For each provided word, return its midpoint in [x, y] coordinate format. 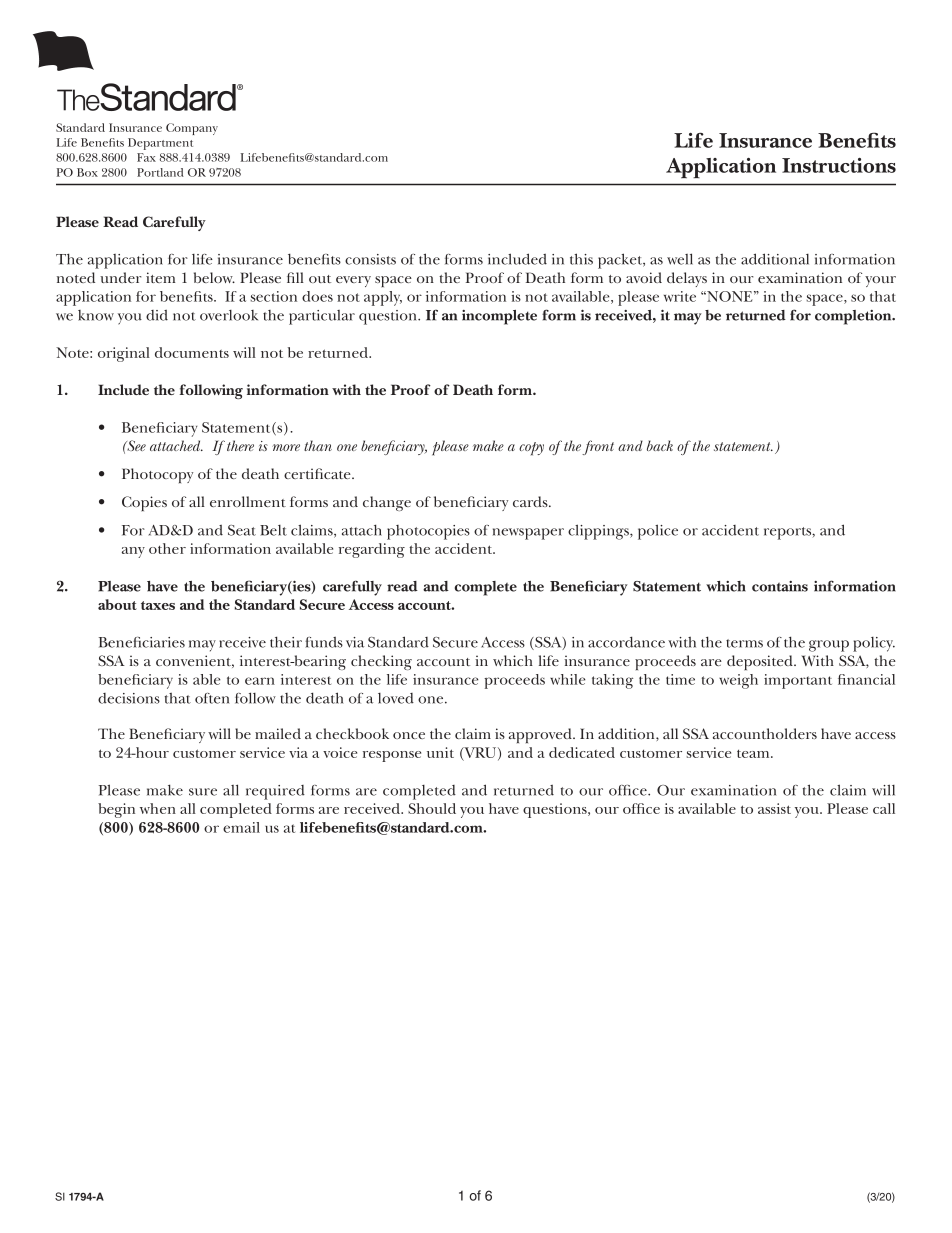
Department [160, 144]
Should [432, 808]
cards [531, 501]
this [581, 259]
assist [774, 808]
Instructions [839, 165]
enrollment [248, 501]
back [660, 445]
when [158, 808]
